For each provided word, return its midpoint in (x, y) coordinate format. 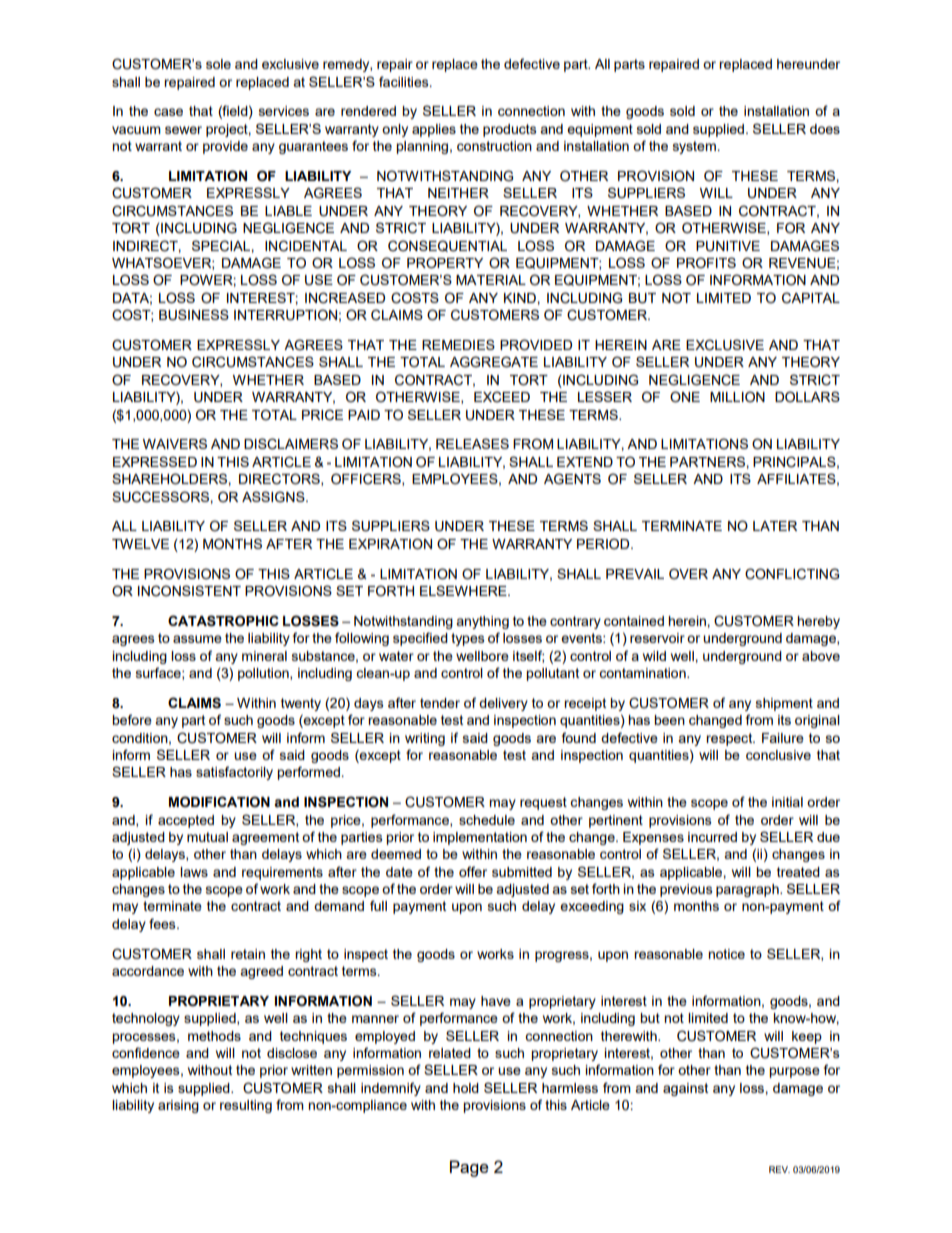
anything (482, 622)
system (694, 147)
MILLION (737, 397)
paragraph (748, 890)
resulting (246, 1106)
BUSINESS (194, 315)
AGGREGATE (494, 362)
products (510, 130)
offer (473, 871)
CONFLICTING (792, 574)
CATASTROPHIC (223, 621)
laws (194, 872)
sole (218, 64)
